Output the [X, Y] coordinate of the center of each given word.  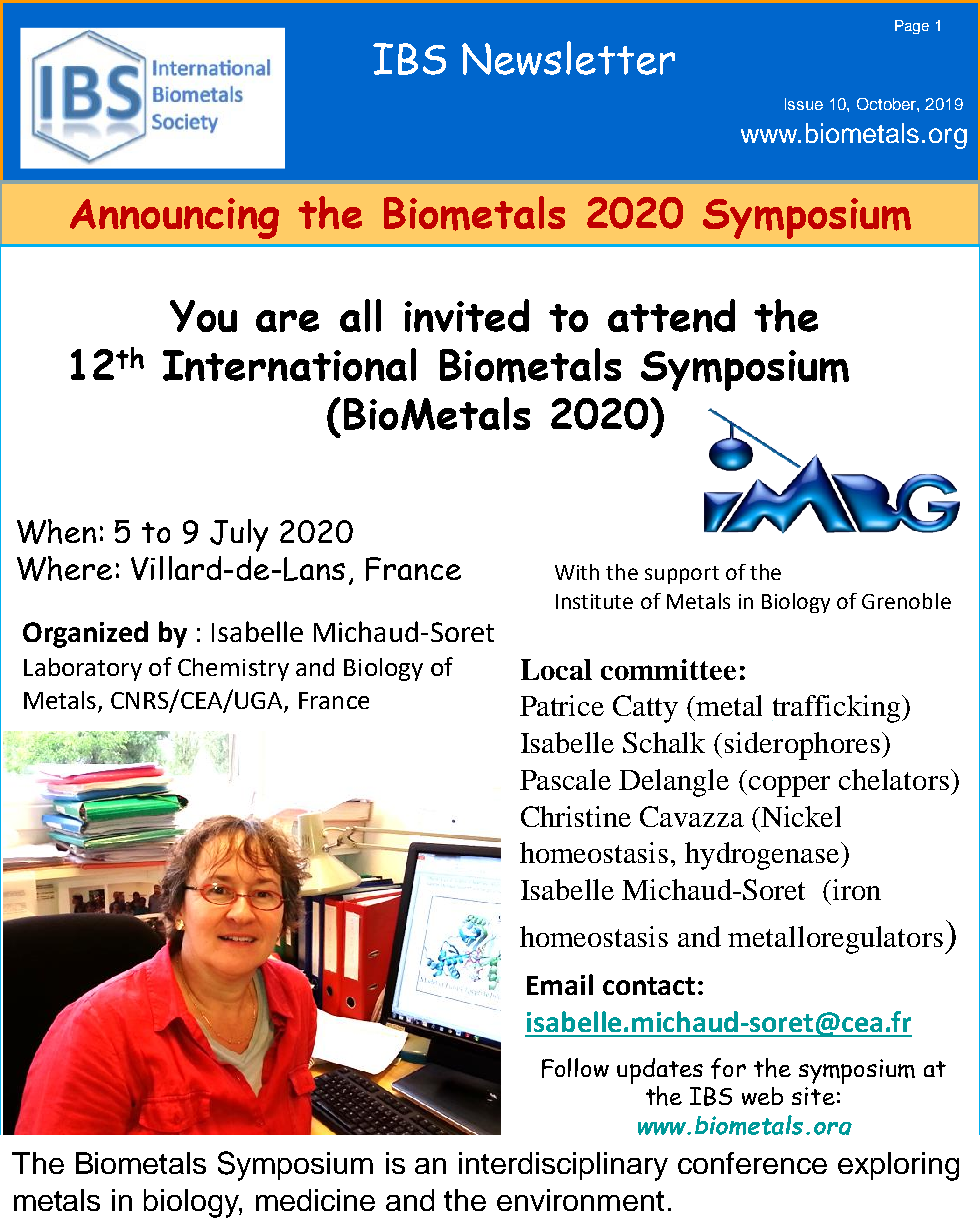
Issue [804, 104]
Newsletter [568, 58]
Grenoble [906, 601]
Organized [85, 634]
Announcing [174, 218]
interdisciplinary [563, 1166]
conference [752, 1163]
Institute [594, 601]
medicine [315, 1200]
